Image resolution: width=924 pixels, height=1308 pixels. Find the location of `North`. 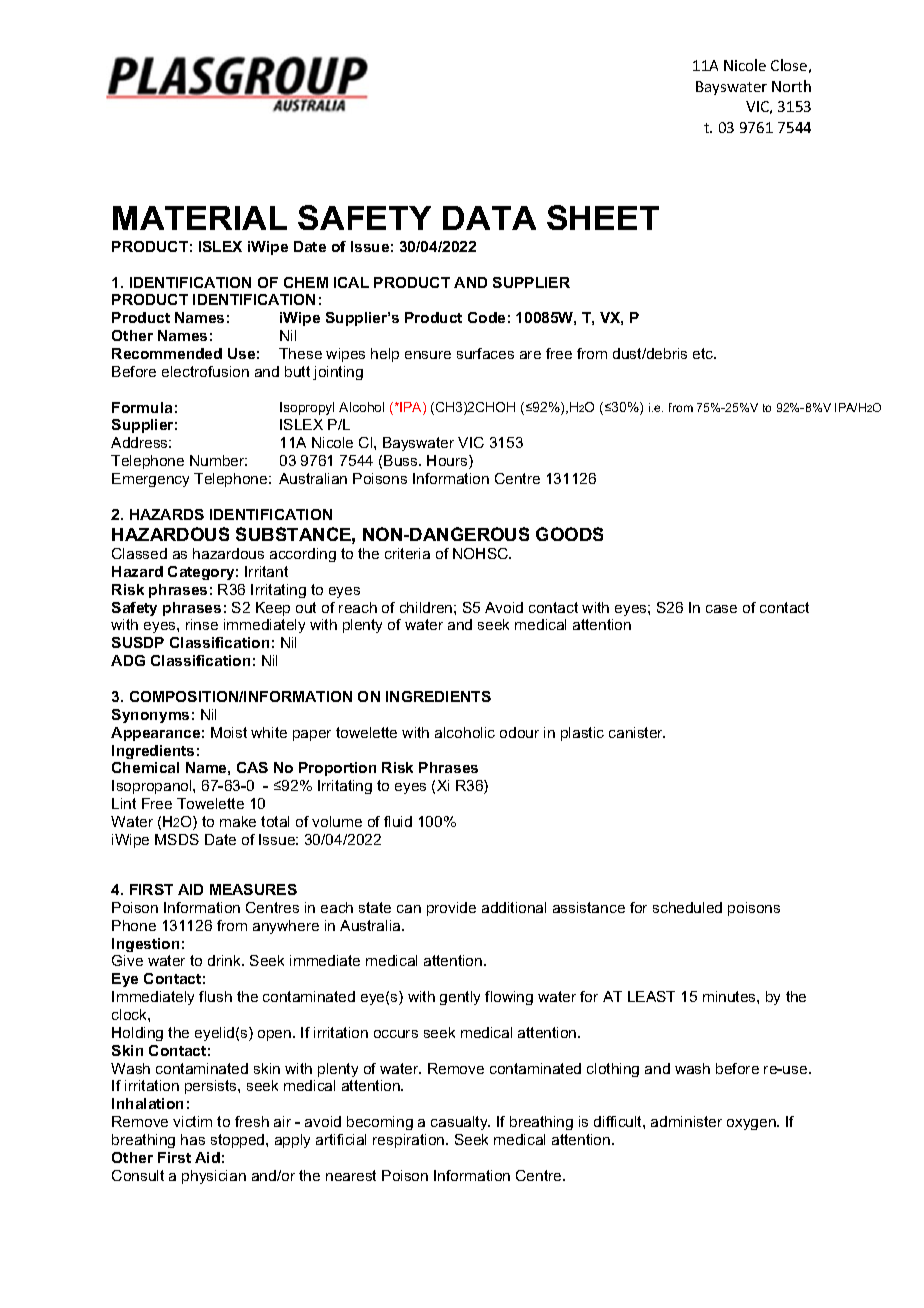

North is located at coordinates (791, 86).
